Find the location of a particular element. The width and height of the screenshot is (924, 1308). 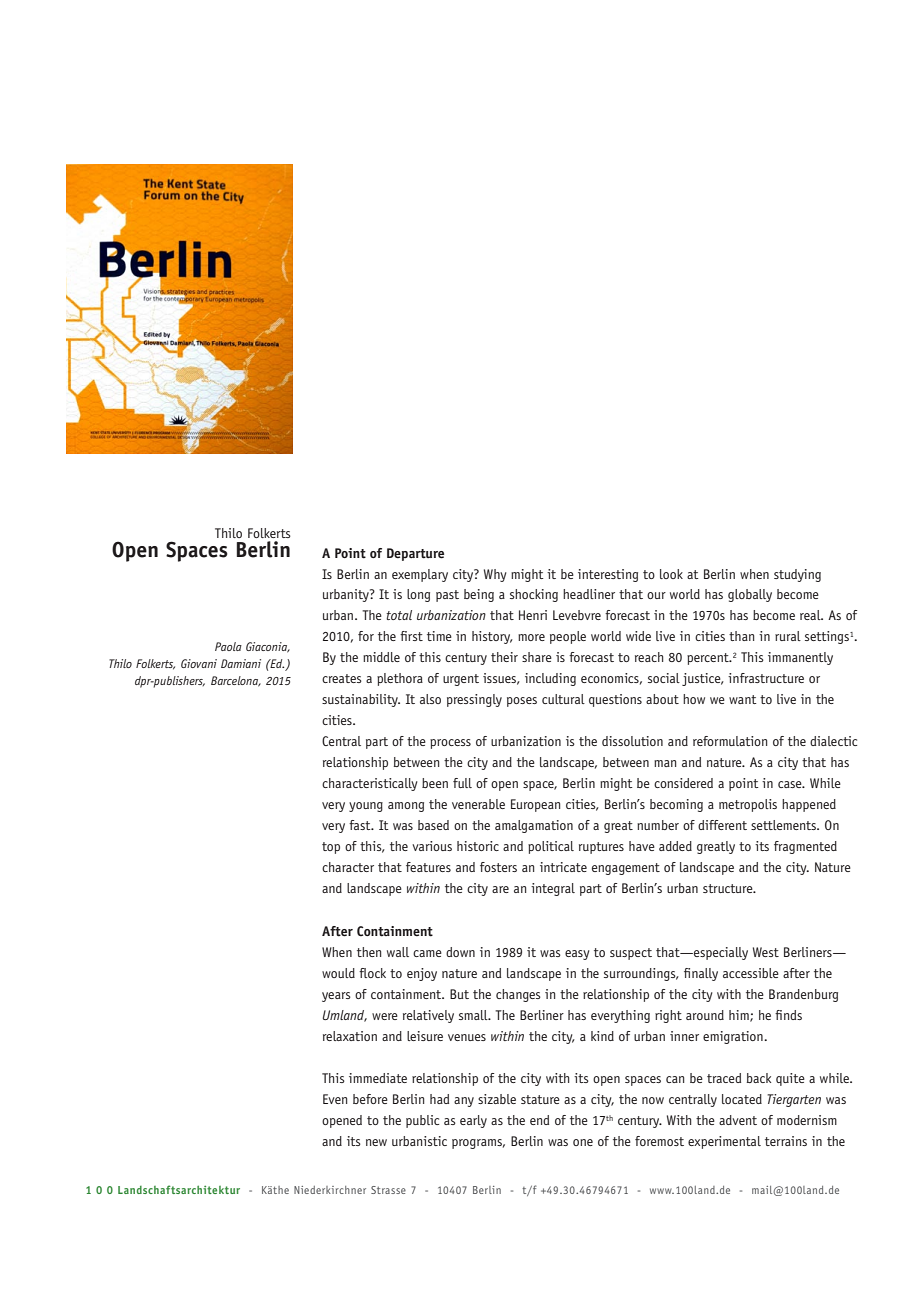

shocking is located at coordinates (534, 595).
